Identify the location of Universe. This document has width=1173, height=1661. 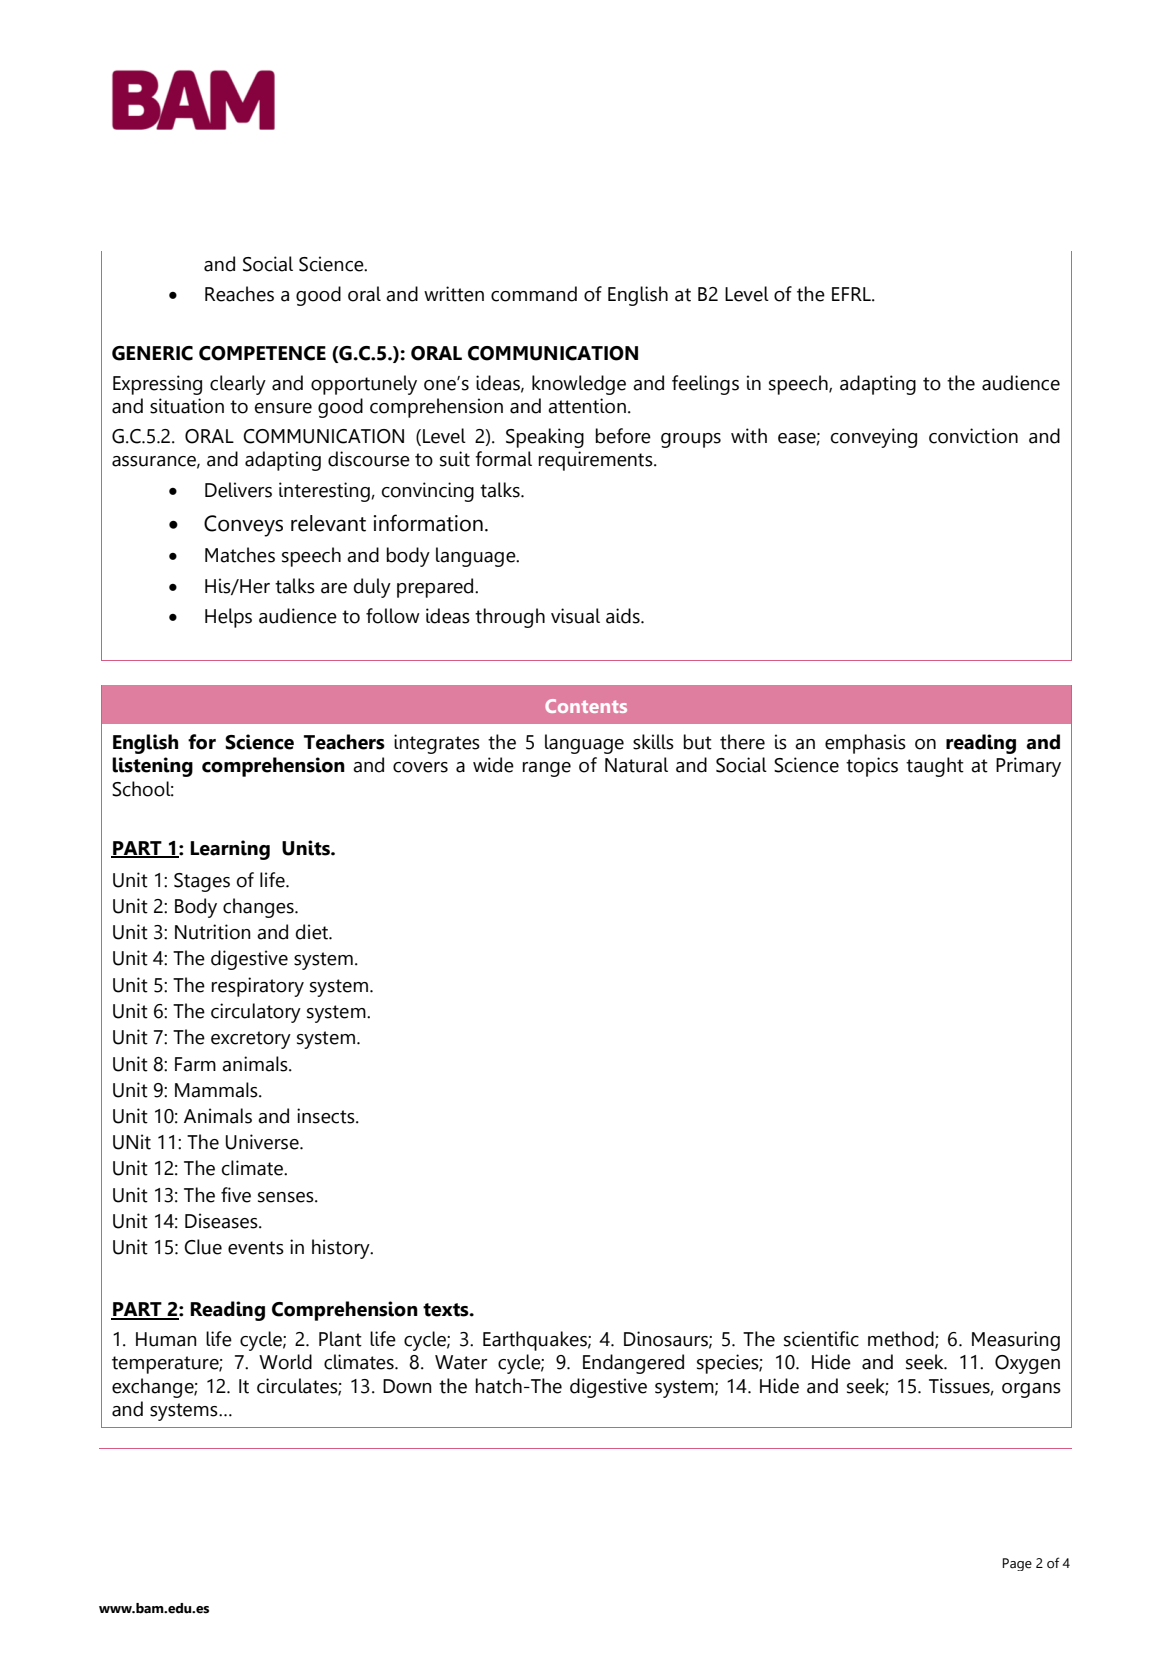
(263, 1142).
